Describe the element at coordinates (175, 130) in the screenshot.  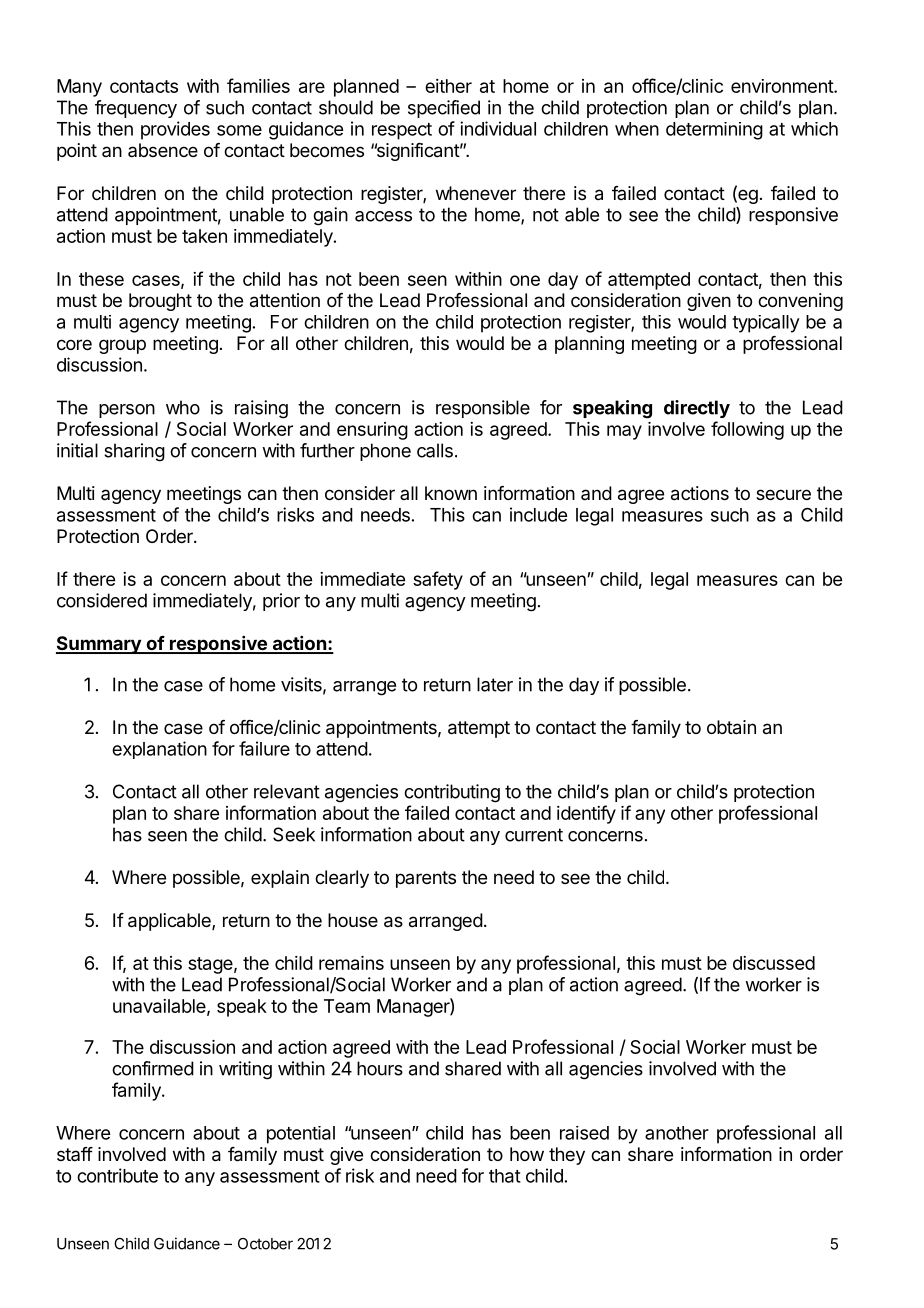
I see `provides` at that location.
